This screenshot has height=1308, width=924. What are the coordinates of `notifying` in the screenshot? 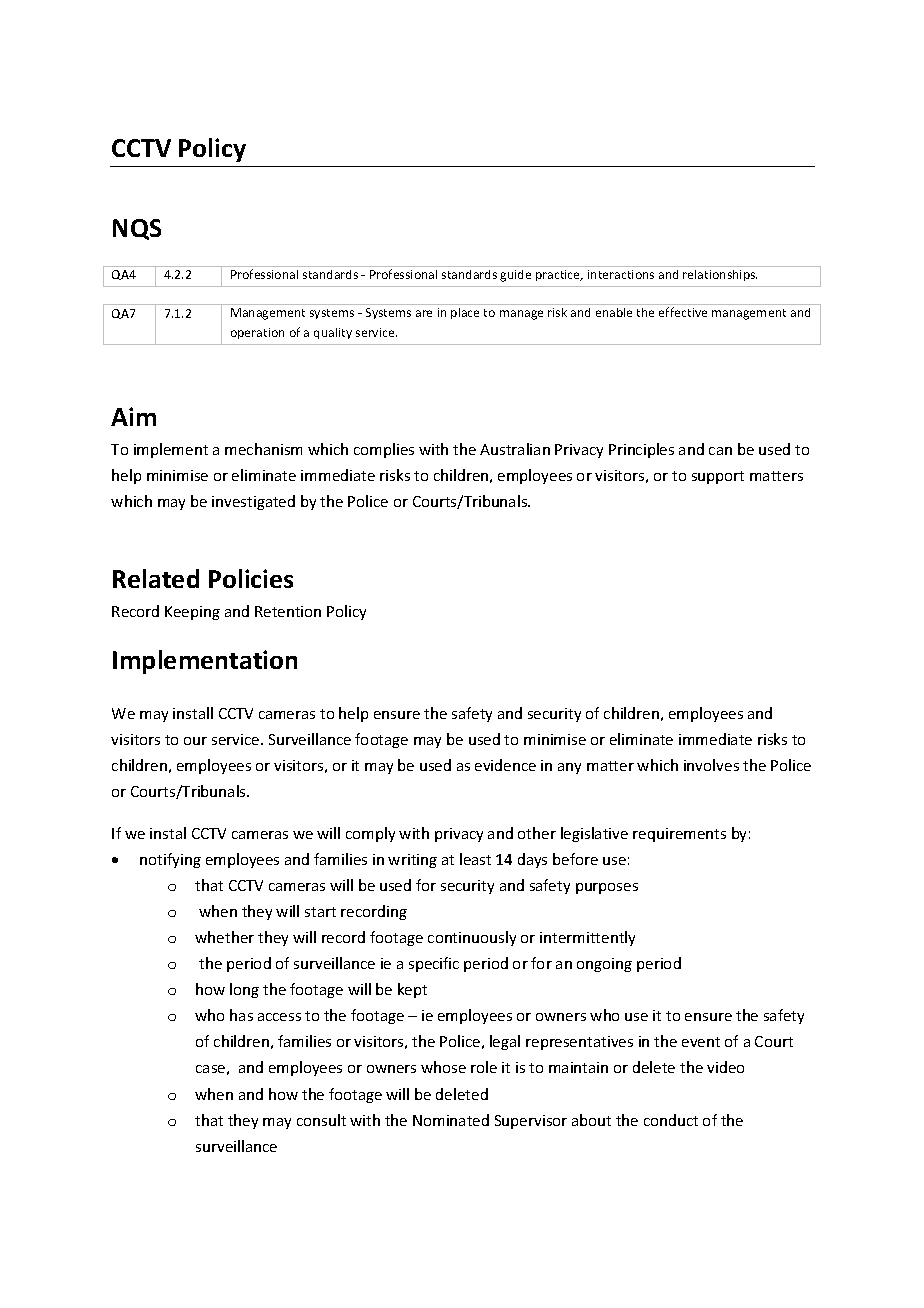 It's located at (170, 860).
